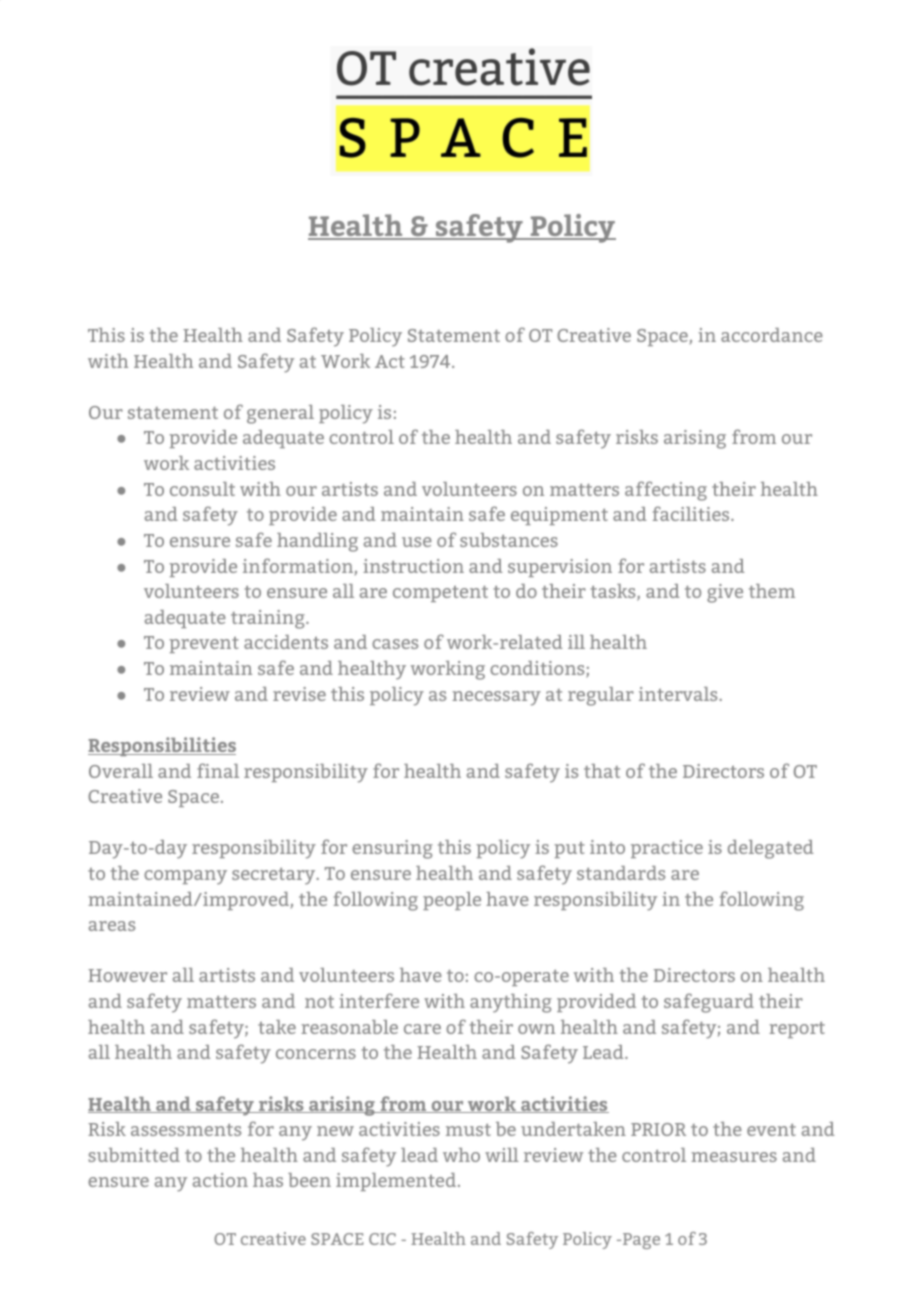 The image size is (924, 1308). Describe the element at coordinates (220, 1180) in the page. I see `action` at that location.
